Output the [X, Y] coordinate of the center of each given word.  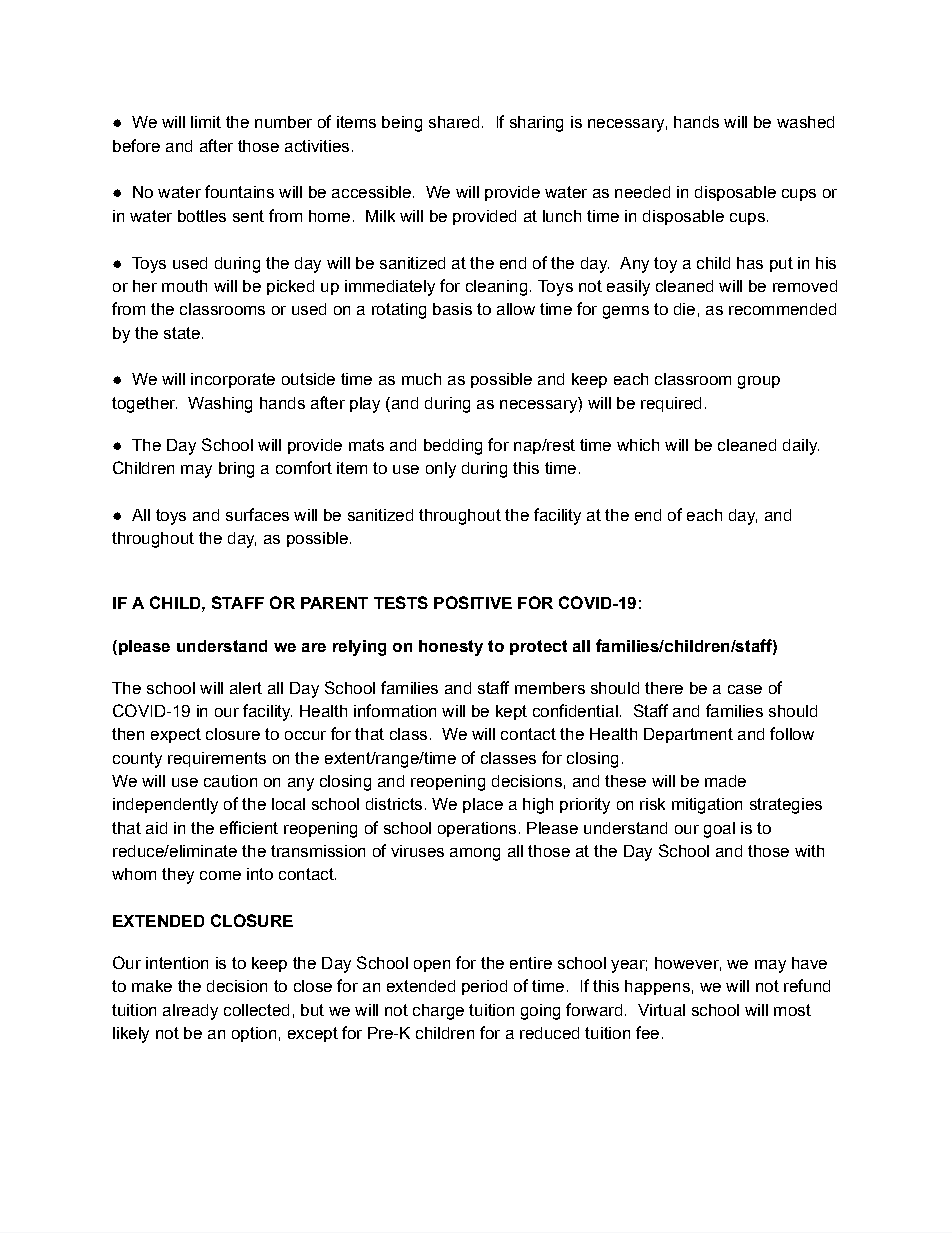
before [136, 145]
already [190, 1012]
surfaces [257, 514]
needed [642, 192]
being [402, 124]
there [664, 688]
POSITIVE [473, 602]
